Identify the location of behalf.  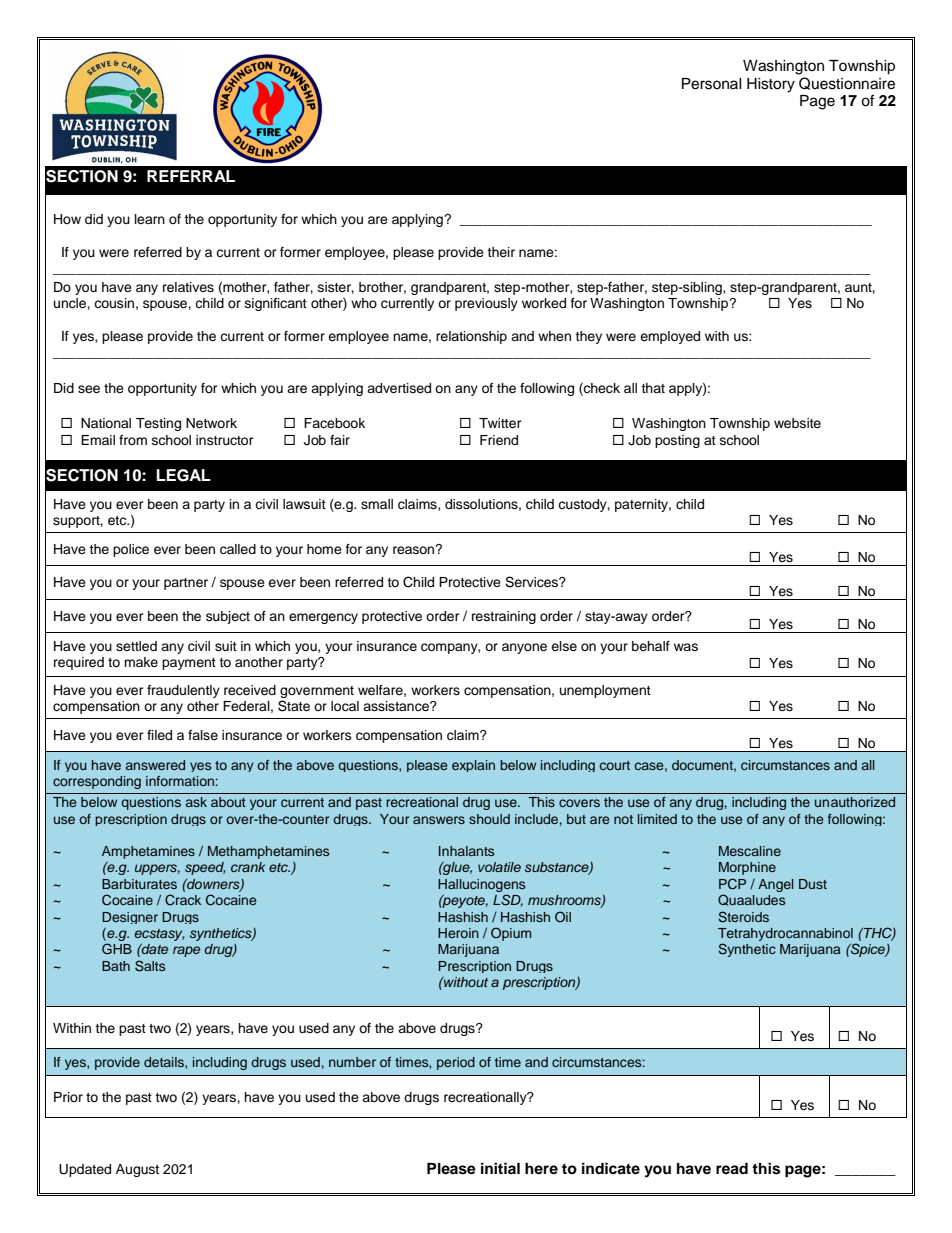
(651, 646).
